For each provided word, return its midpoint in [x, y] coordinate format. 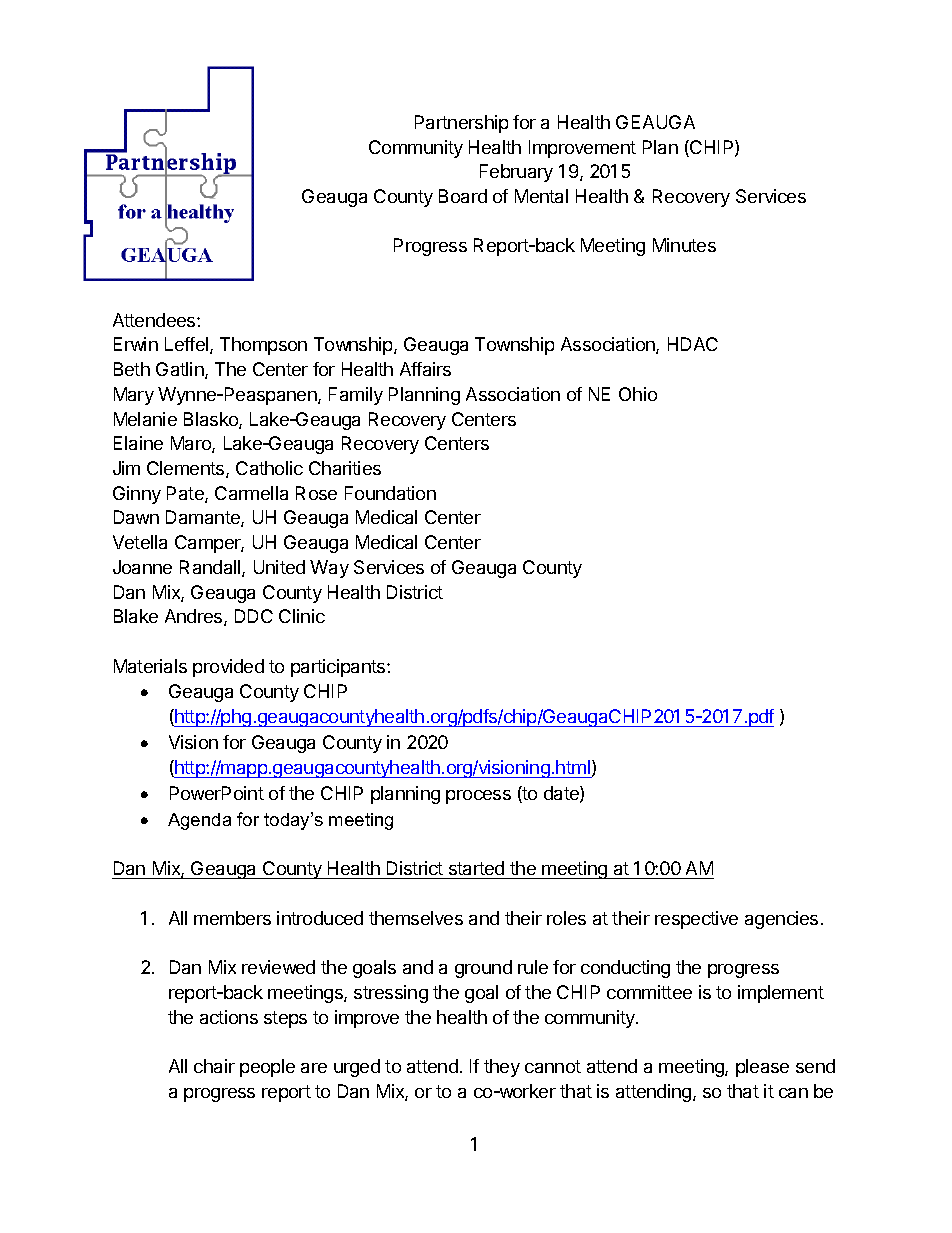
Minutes [684, 245]
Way [329, 569]
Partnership [461, 124]
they [502, 1068]
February [516, 173]
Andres [195, 617]
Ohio [638, 394]
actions [229, 1017]
